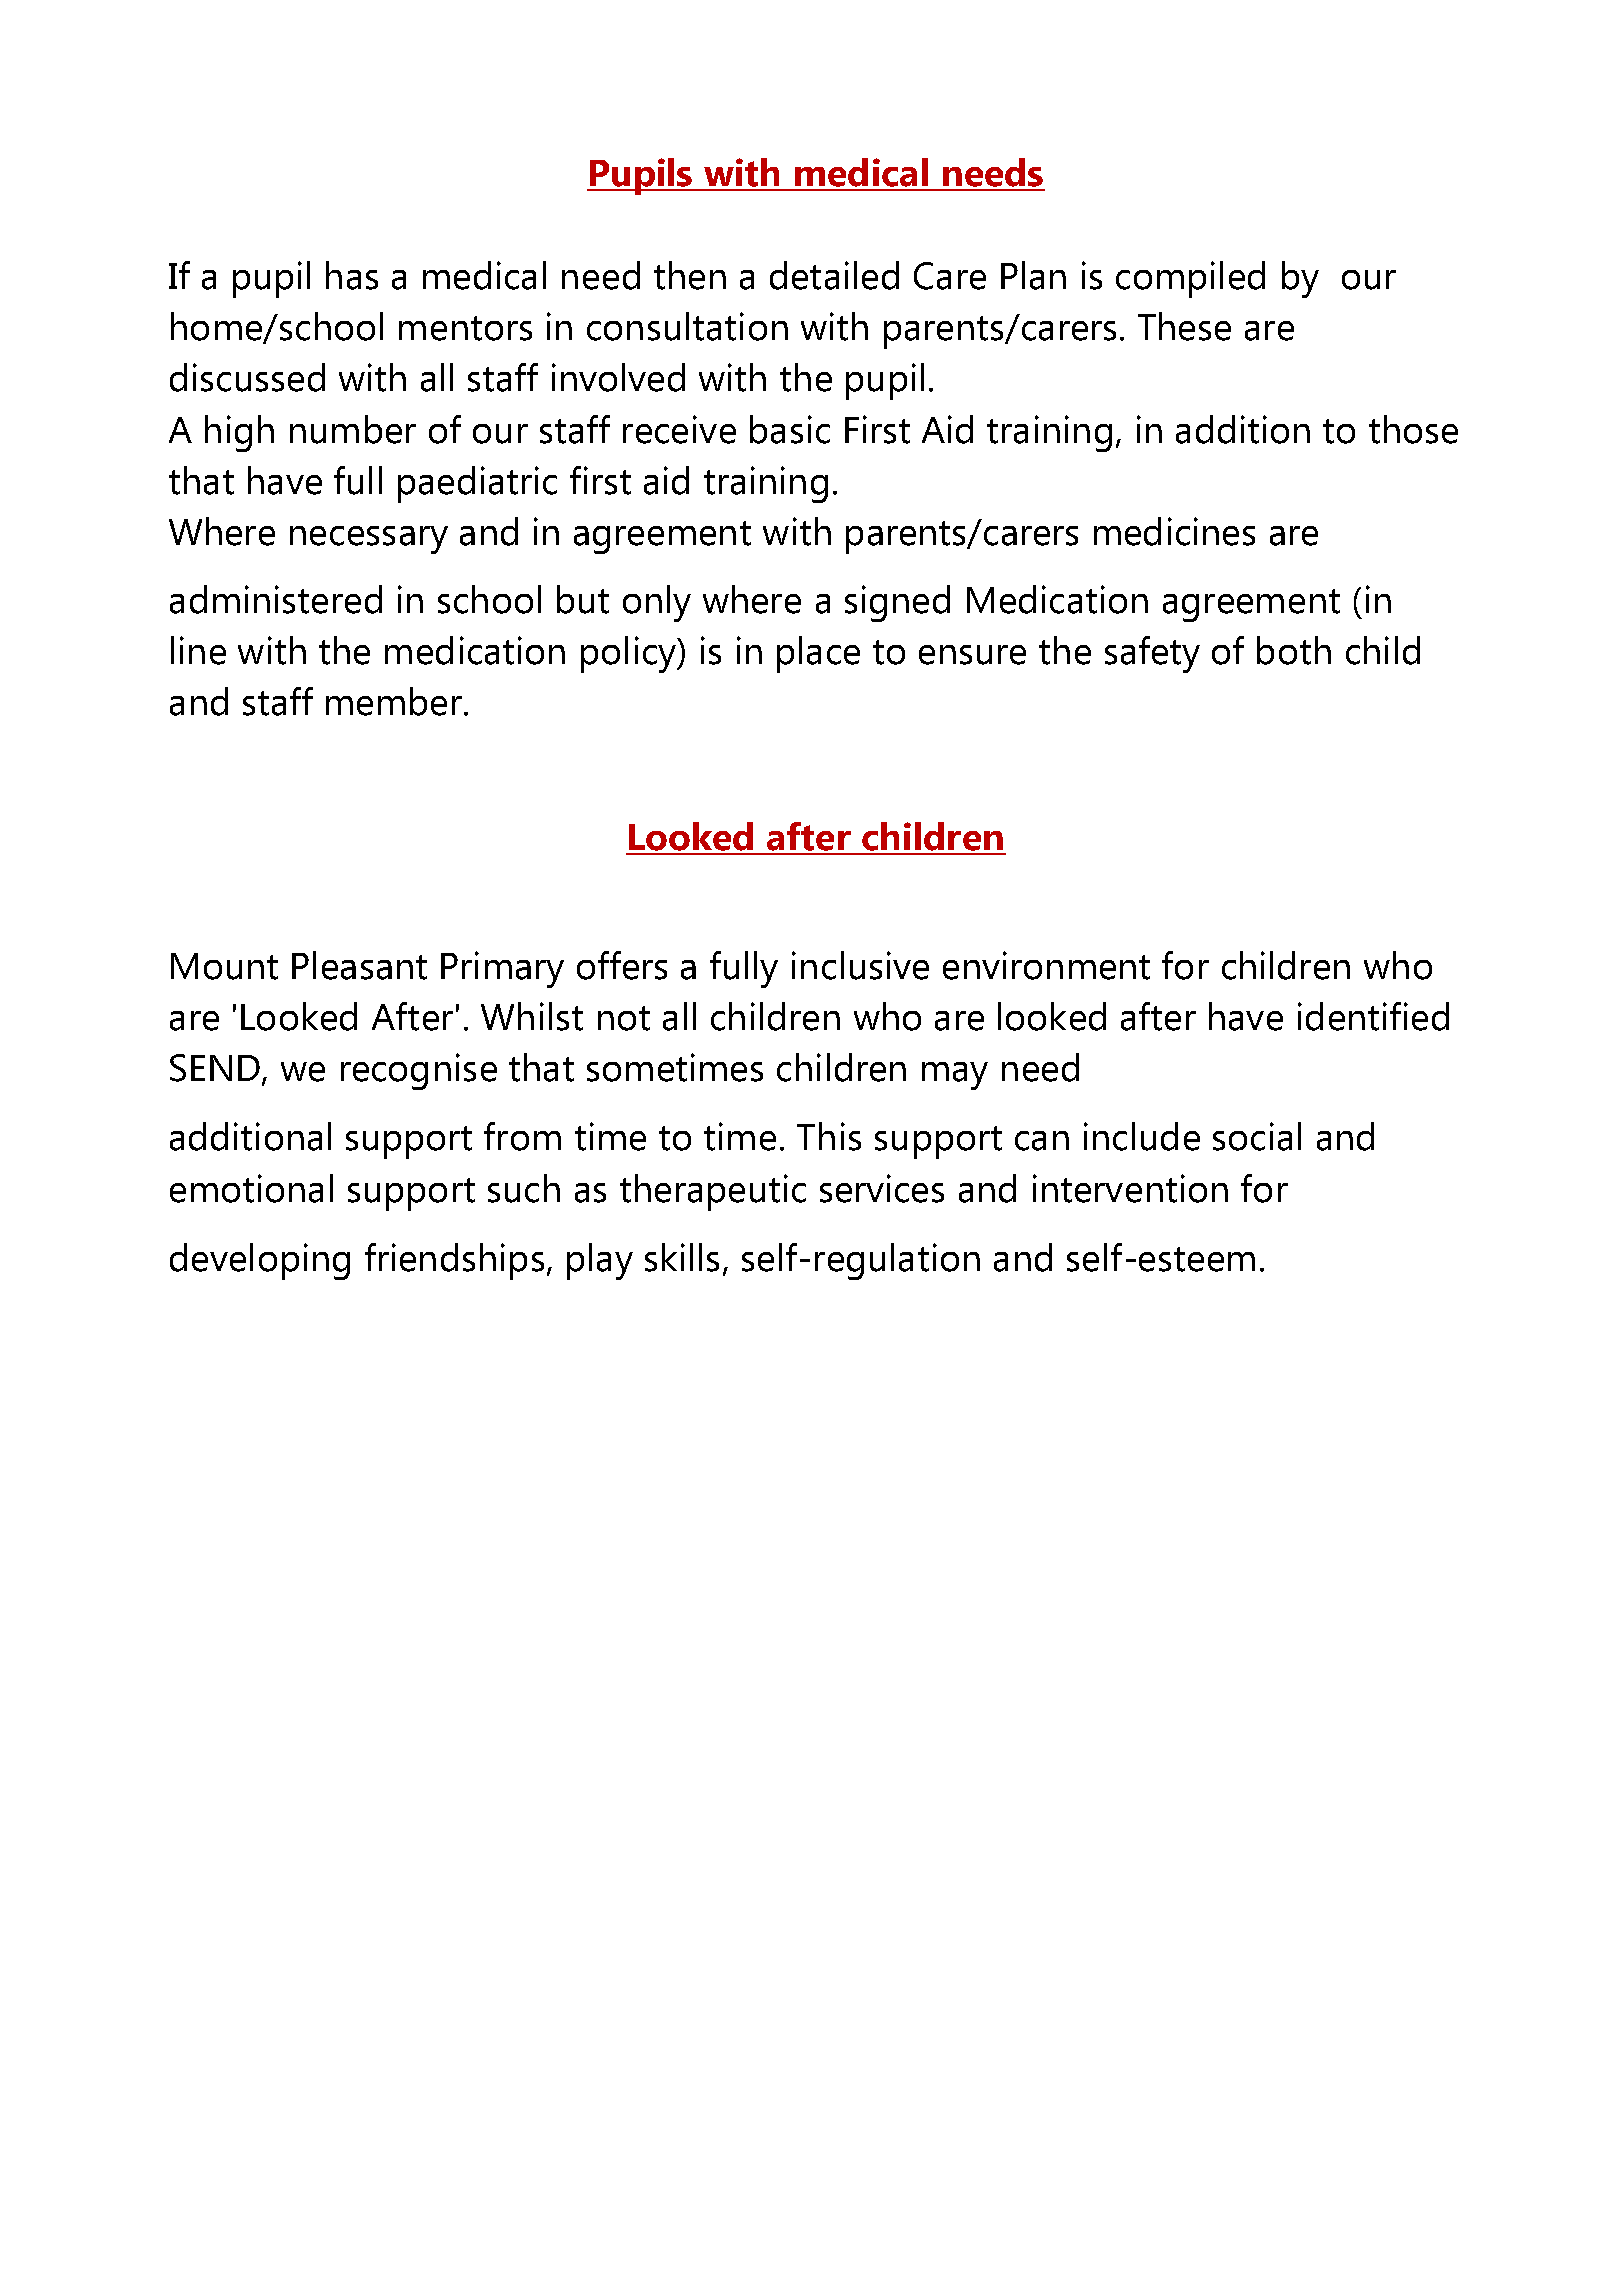 This screenshot has height=2269, width=1604. I want to click on place, so click(818, 654).
